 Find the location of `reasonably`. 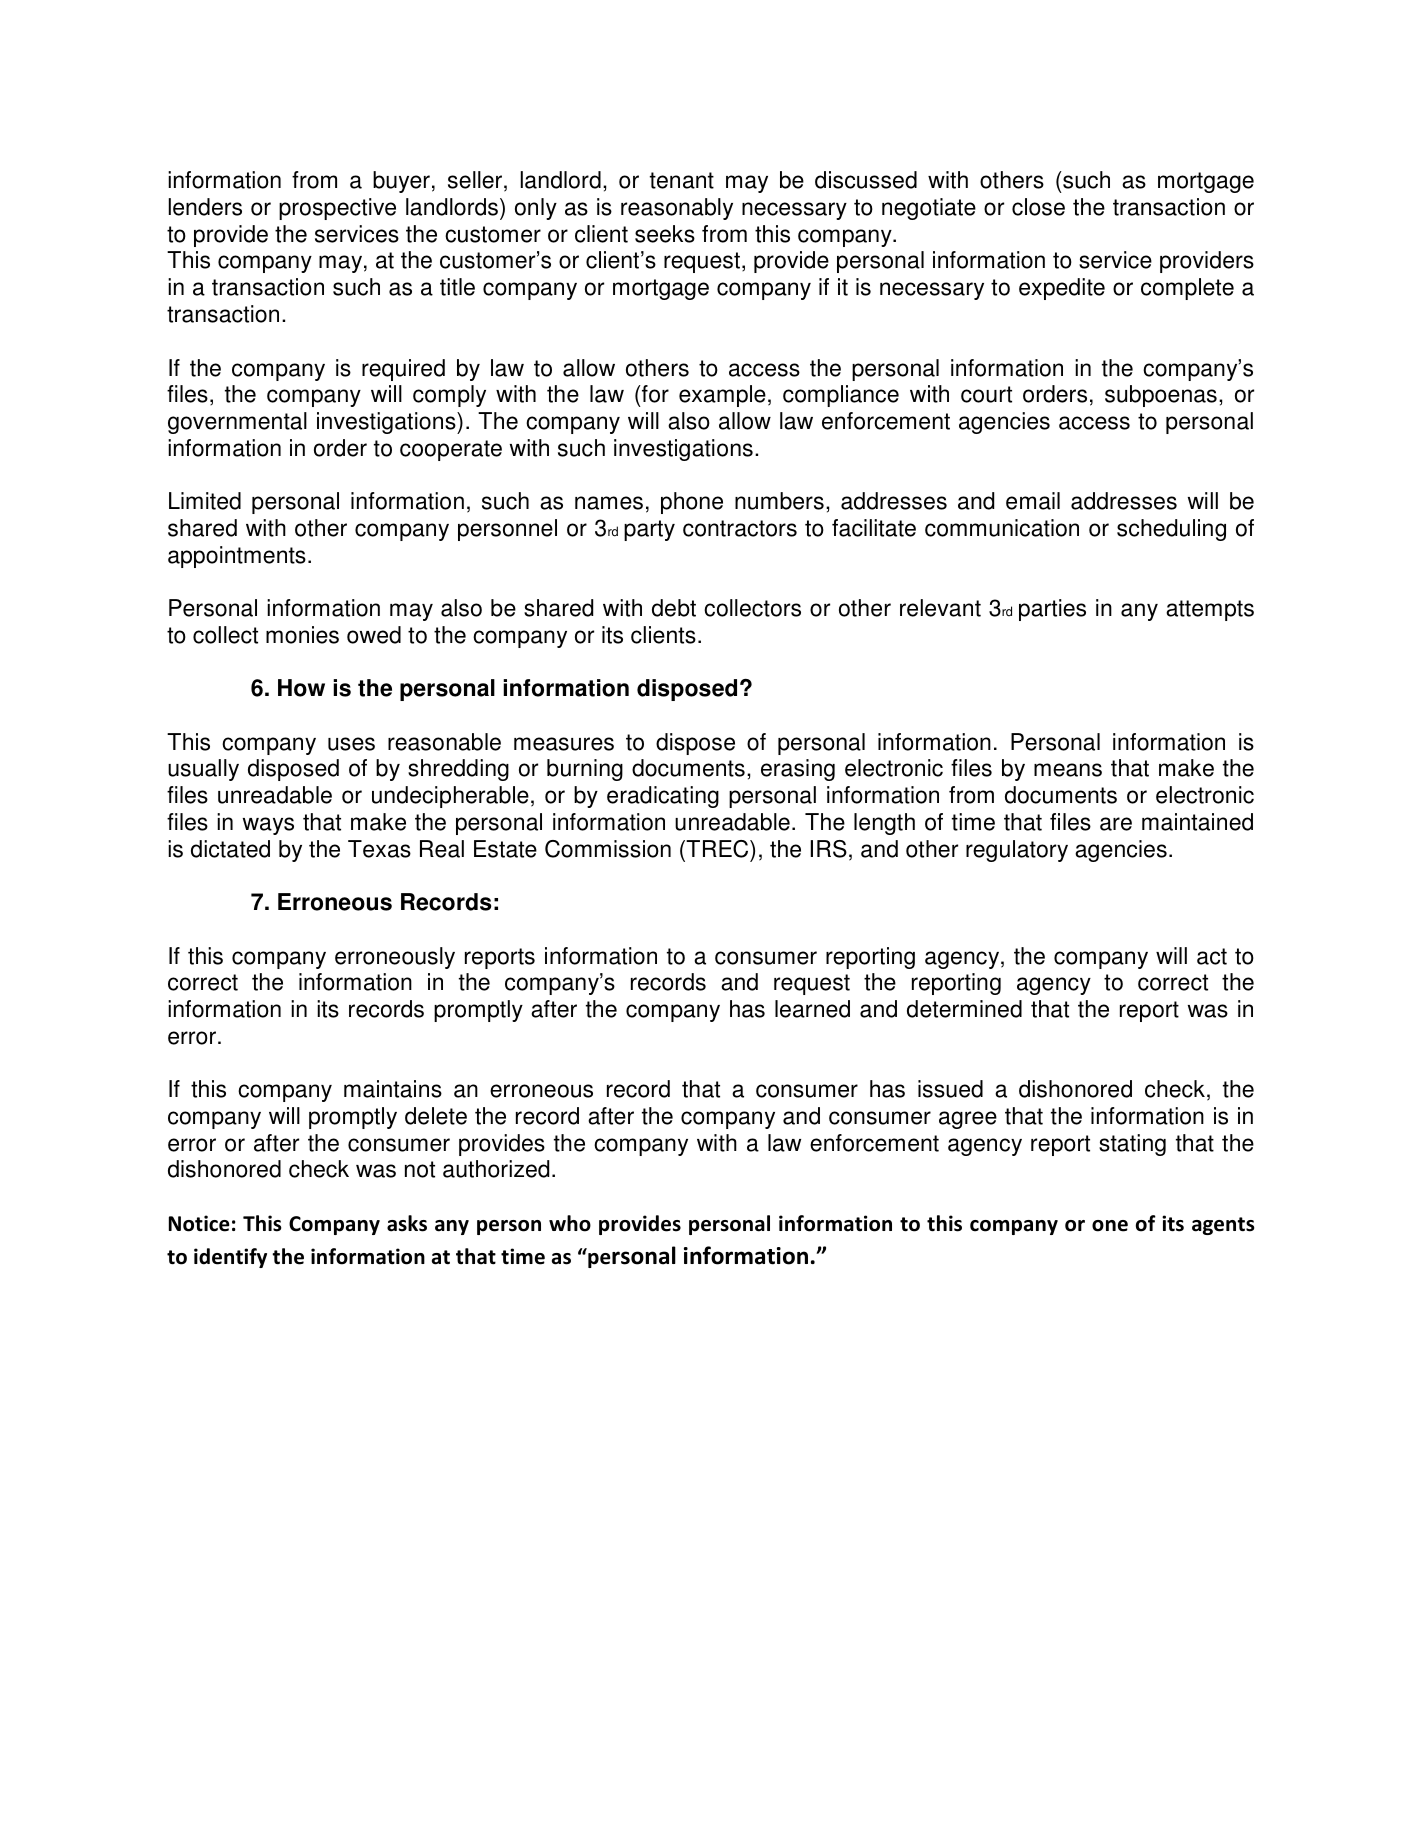

reasonably is located at coordinates (677, 209).
